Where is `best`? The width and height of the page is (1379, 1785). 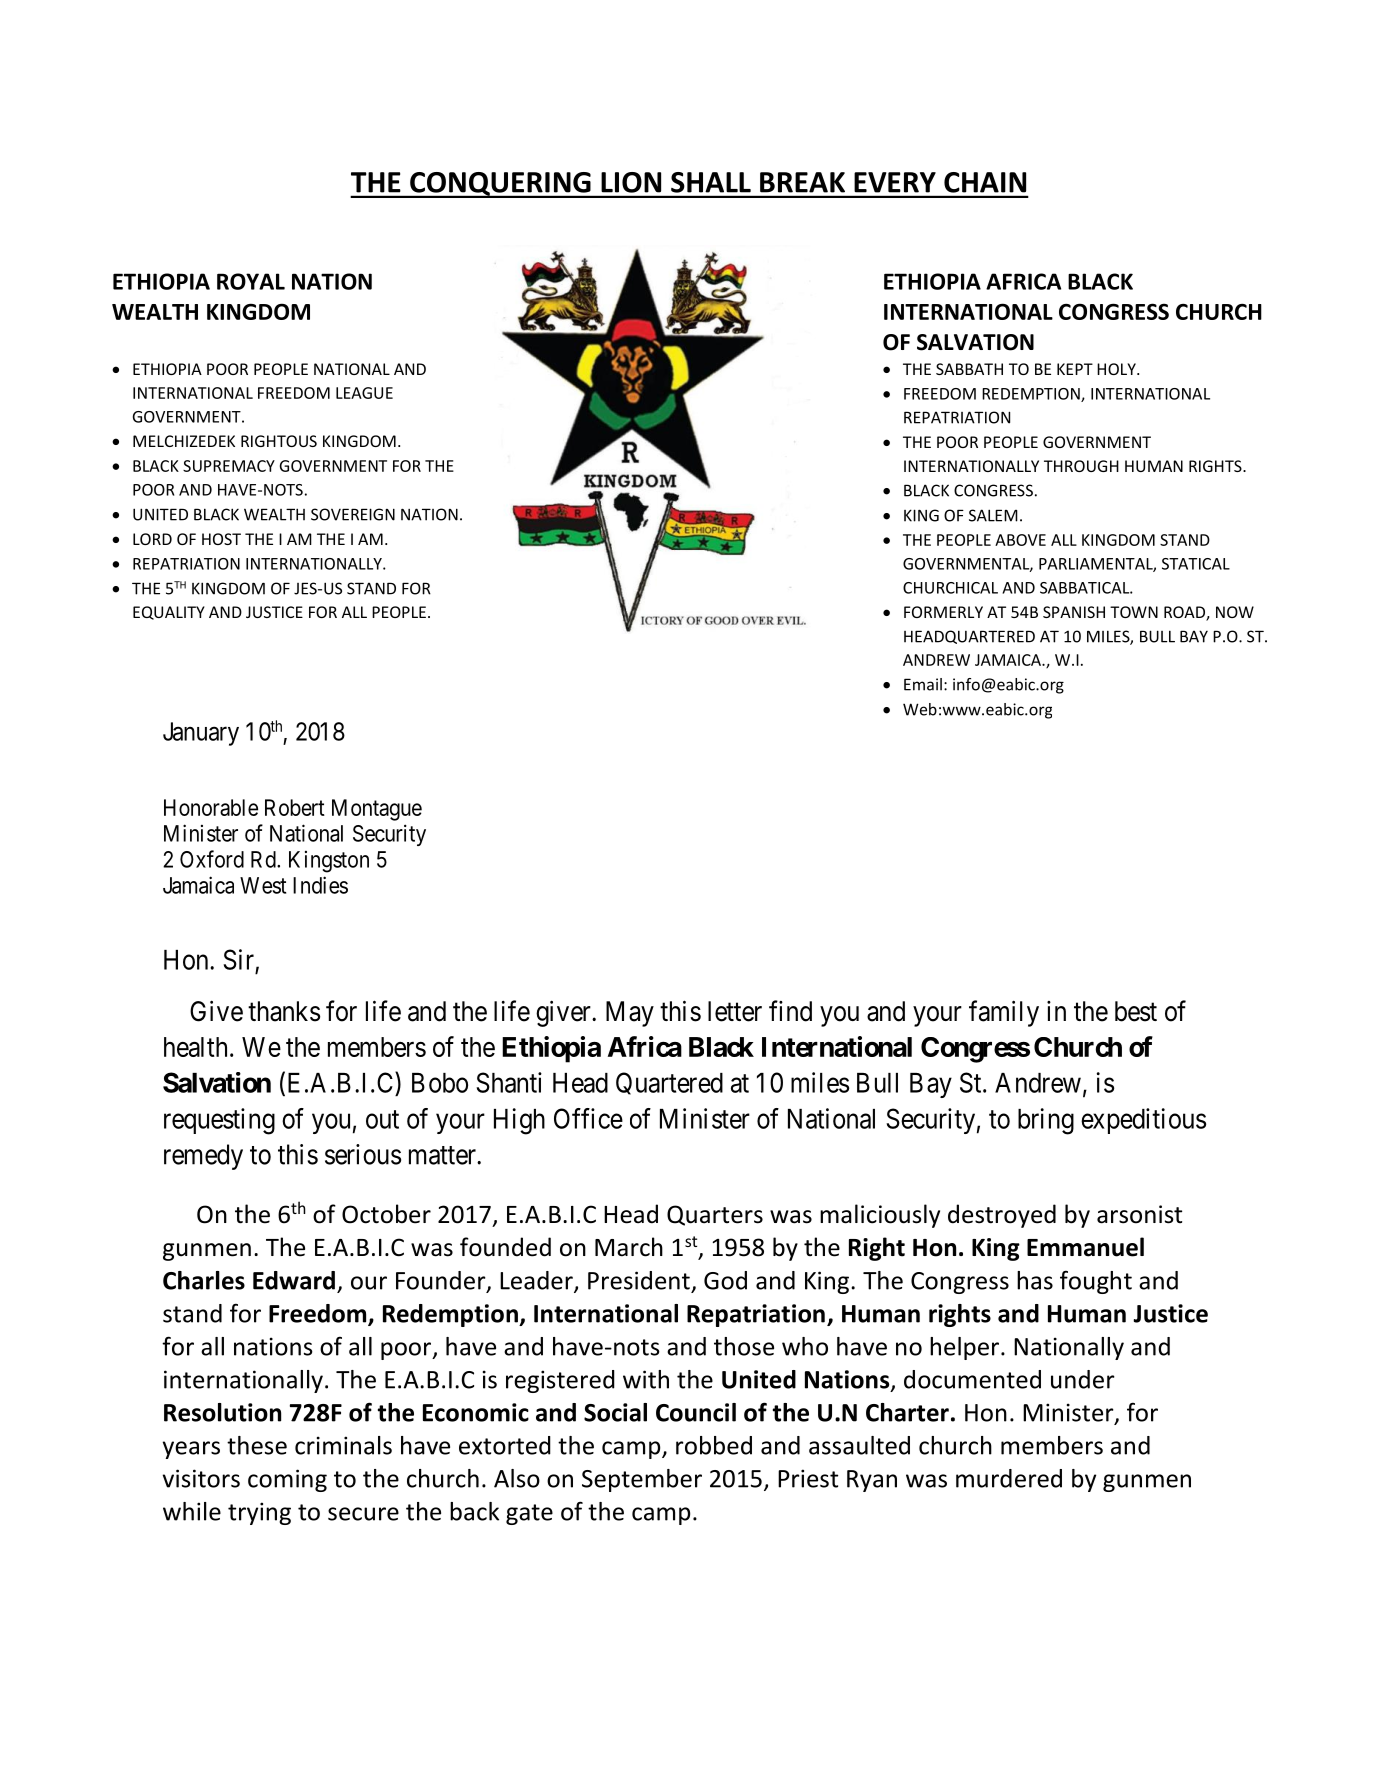
best is located at coordinates (1136, 1011).
